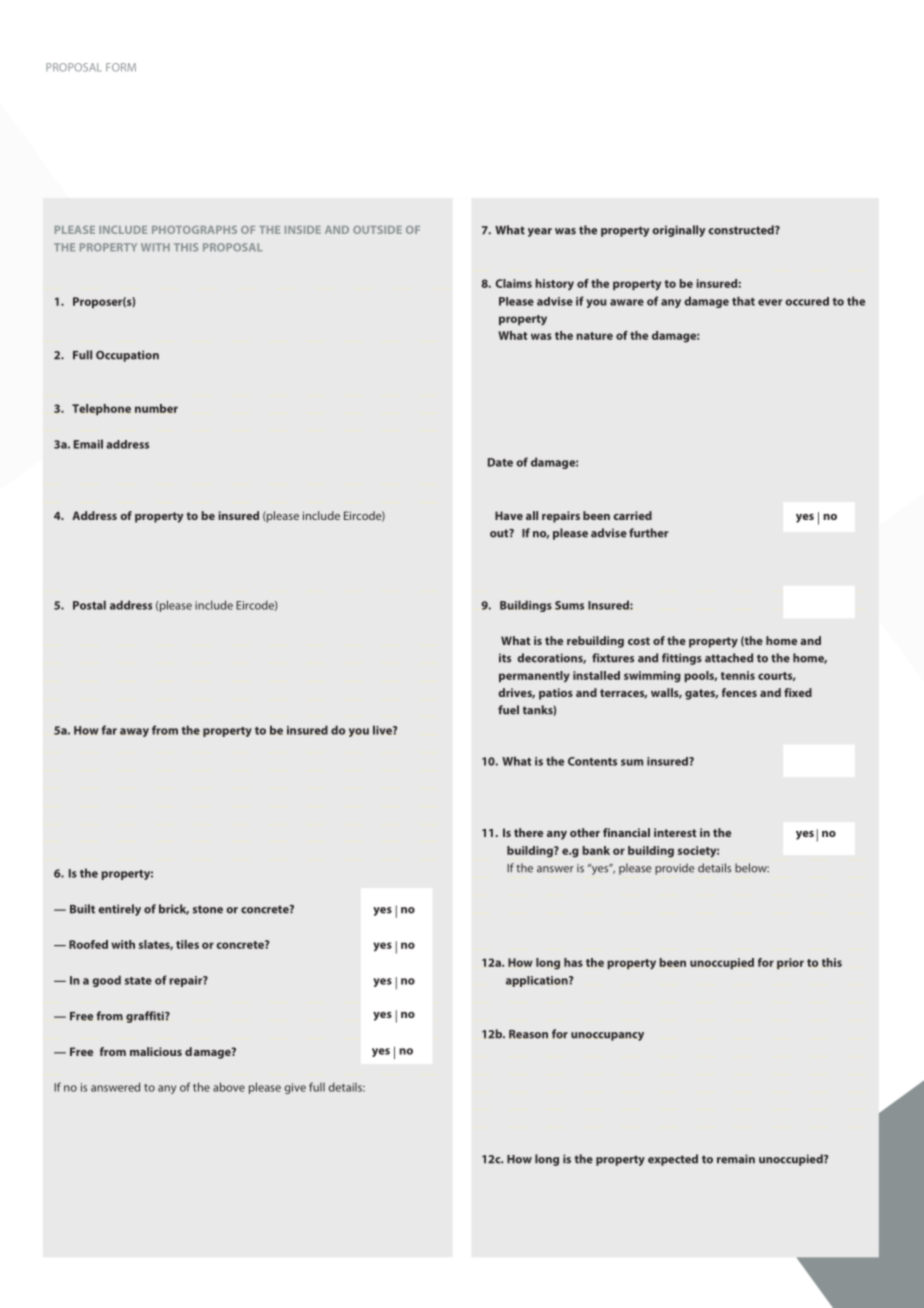  Describe the element at coordinates (742, 230) in the screenshot. I see `constructed` at that location.
